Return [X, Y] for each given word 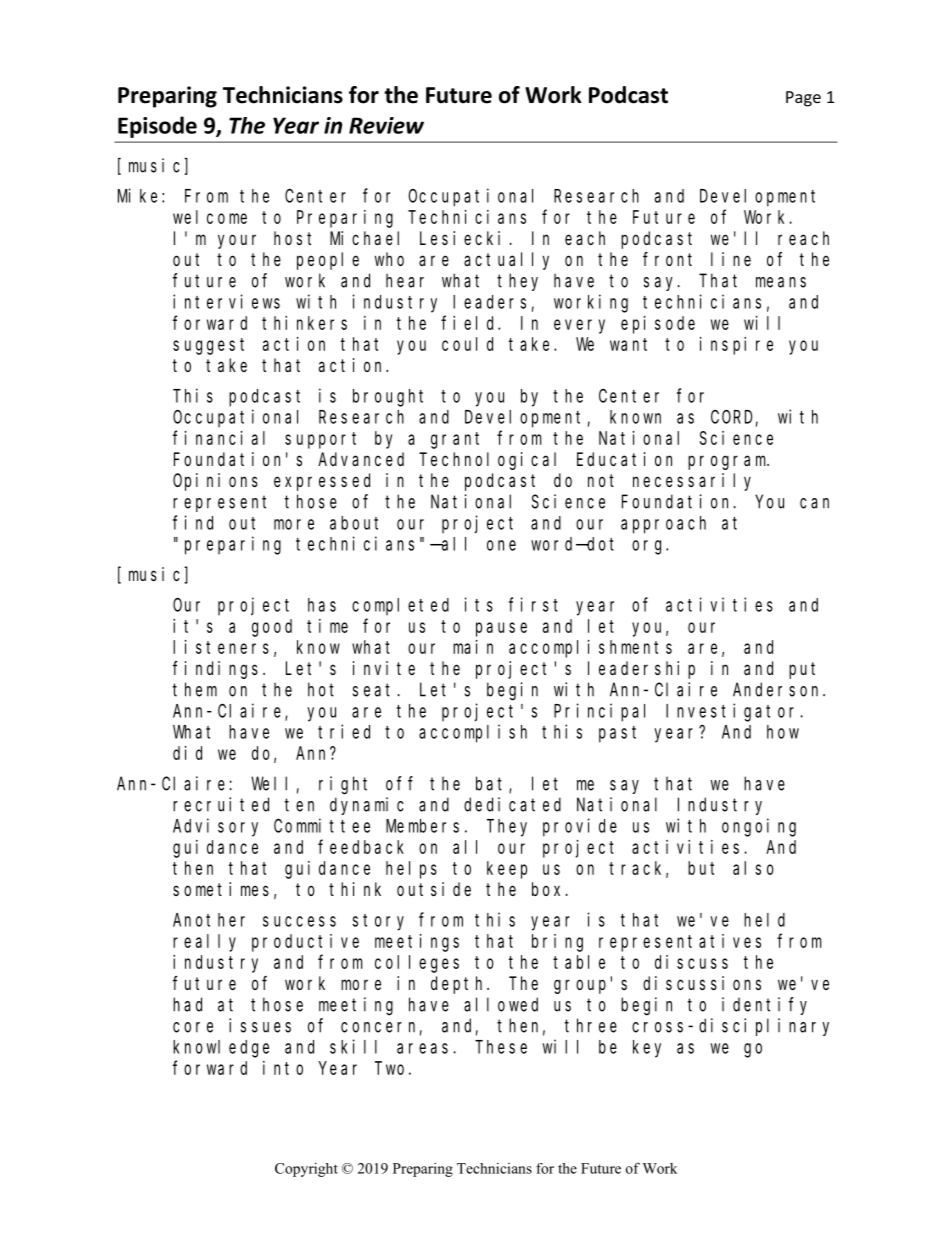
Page [803, 99]
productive [305, 943]
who [389, 259]
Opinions [215, 482]
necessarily [692, 482]
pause [501, 629]
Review [386, 125]
